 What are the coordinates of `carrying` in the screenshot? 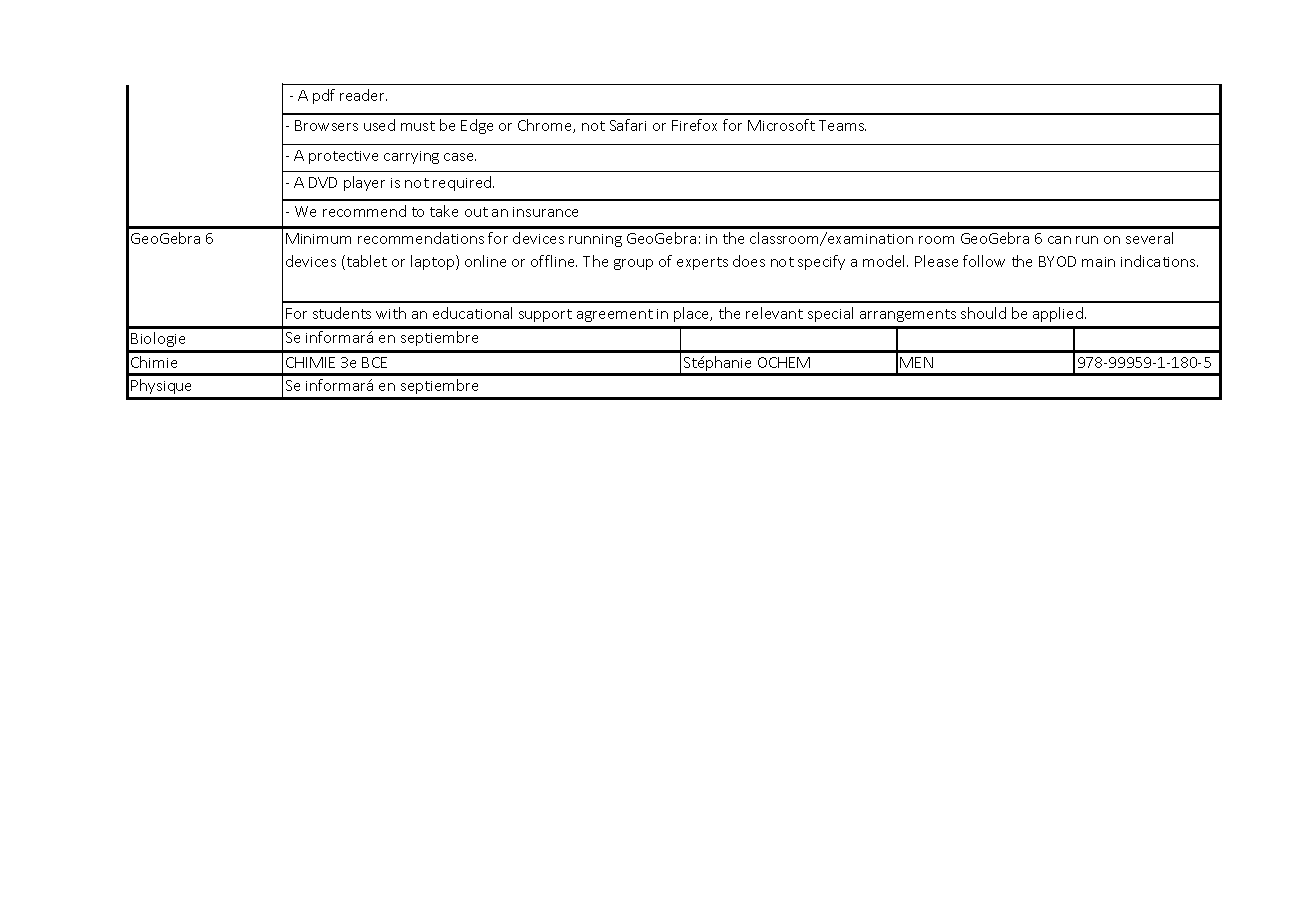 It's located at (411, 157).
